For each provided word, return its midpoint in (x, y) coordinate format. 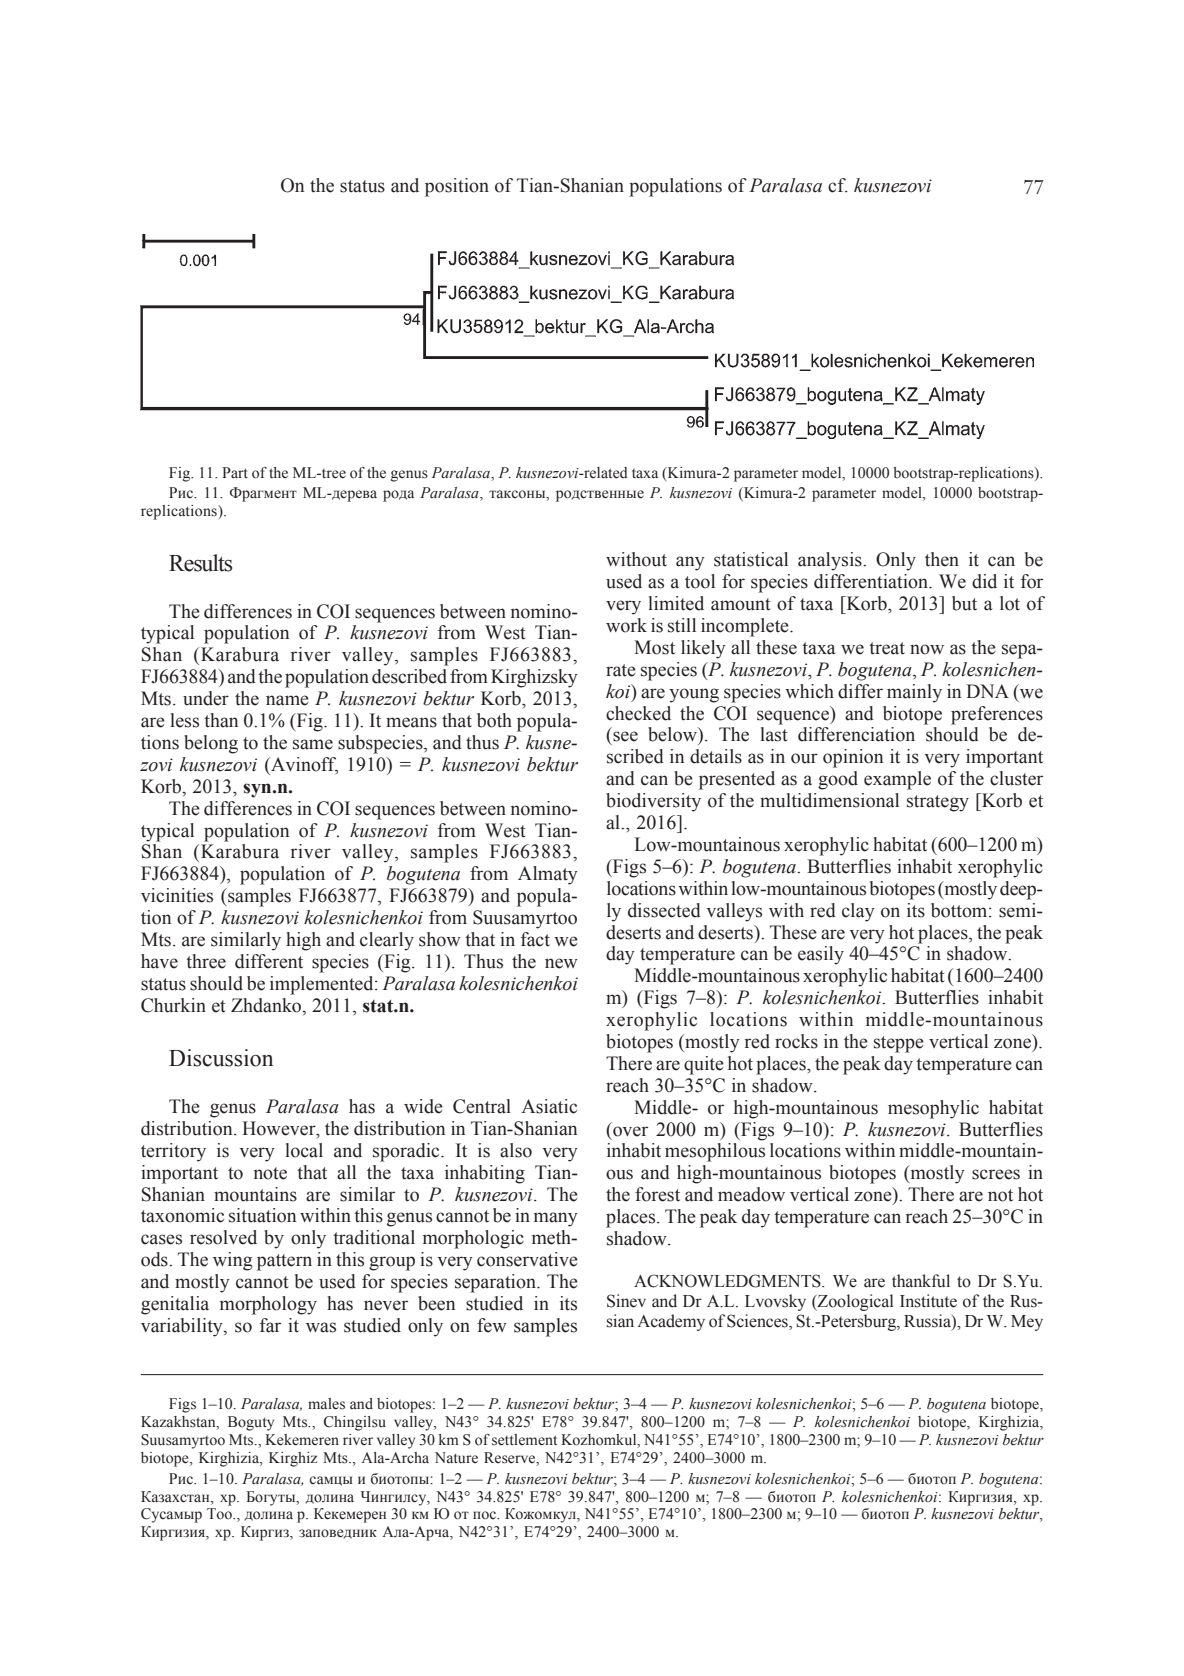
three (206, 961)
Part (235, 472)
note (270, 1173)
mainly (914, 693)
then (942, 559)
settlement (524, 1440)
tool (700, 581)
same (313, 744)
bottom (960, 910)
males (326, 1404)
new (561, 963)
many (556, 1219)
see (625, 736)
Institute (928, 1301)
